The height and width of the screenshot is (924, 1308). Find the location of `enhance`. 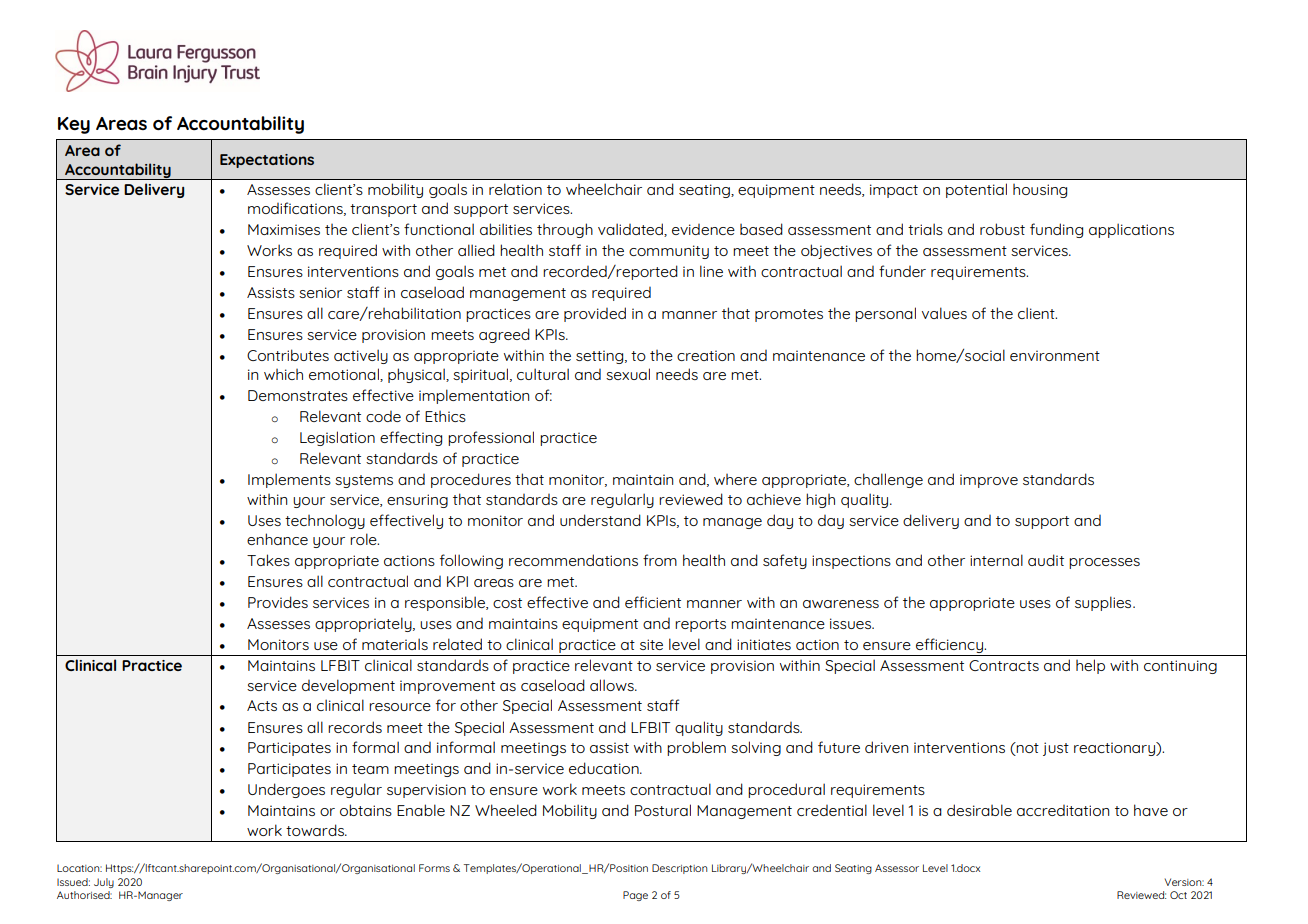

enhance is located at coordinates (277, 539).
